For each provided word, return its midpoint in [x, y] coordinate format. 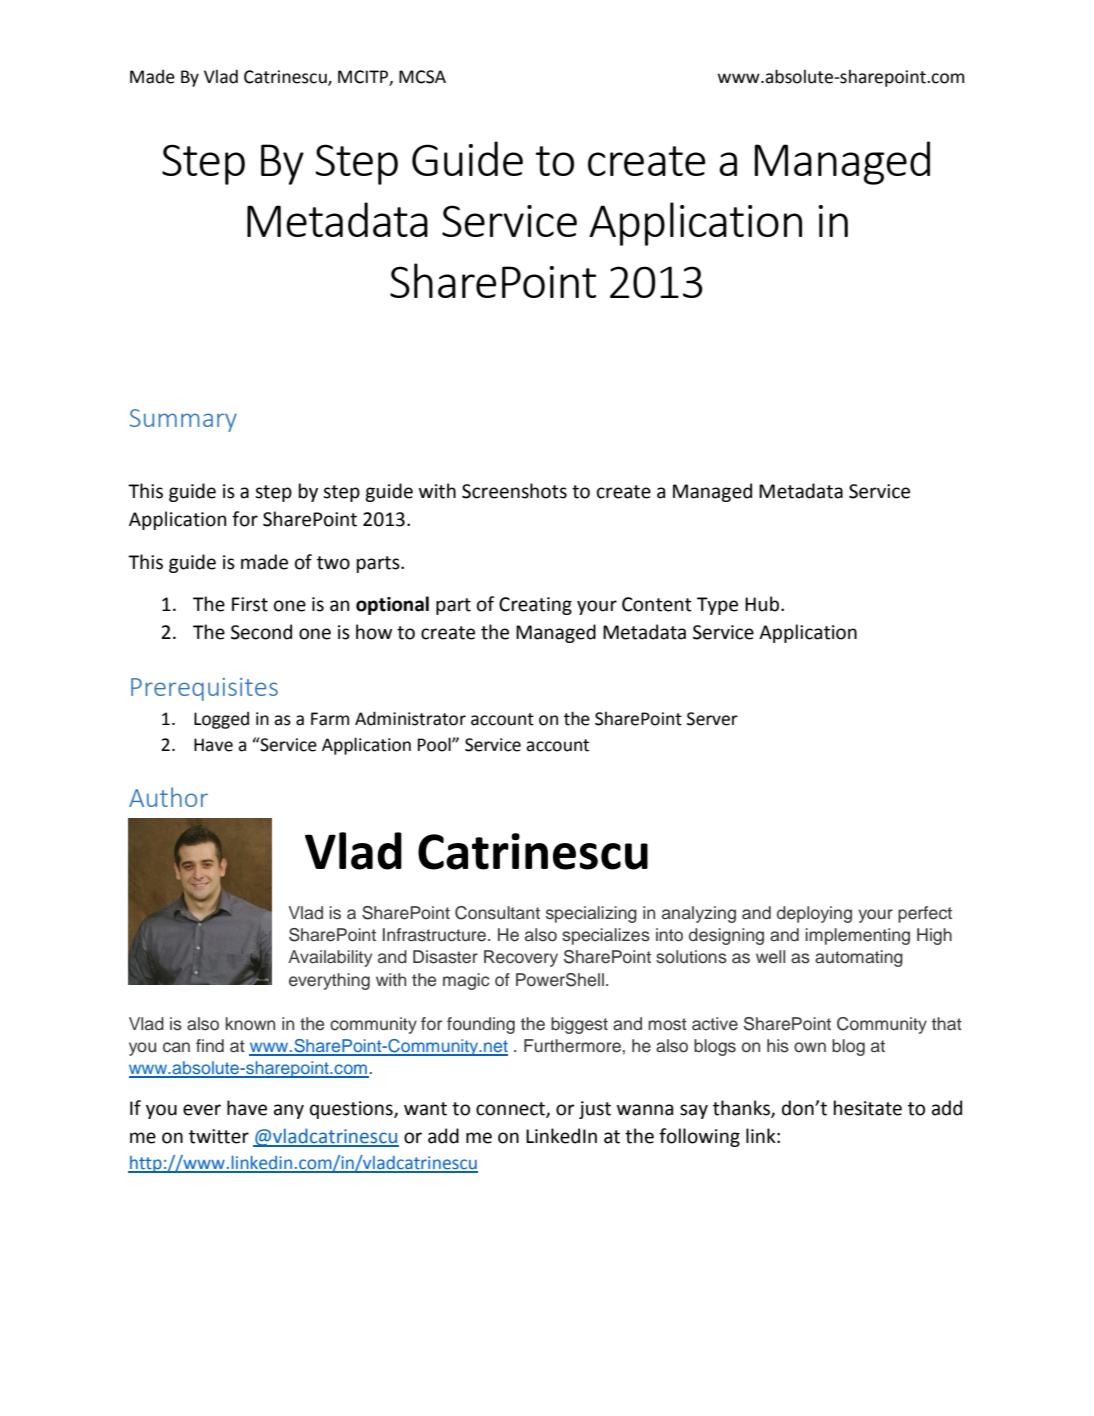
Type [717, 606]
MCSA [422, 77]
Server [712, 719]
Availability [330, 958]
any [289, 1111]
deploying [814, 914]
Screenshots [514, 491]
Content [657, 604]
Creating [535, 606]
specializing [591, 914]
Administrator [410, 718]
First [250, 604]
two [333, 563]
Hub [762, 604]
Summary [183, 420]
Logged [221, 720]
